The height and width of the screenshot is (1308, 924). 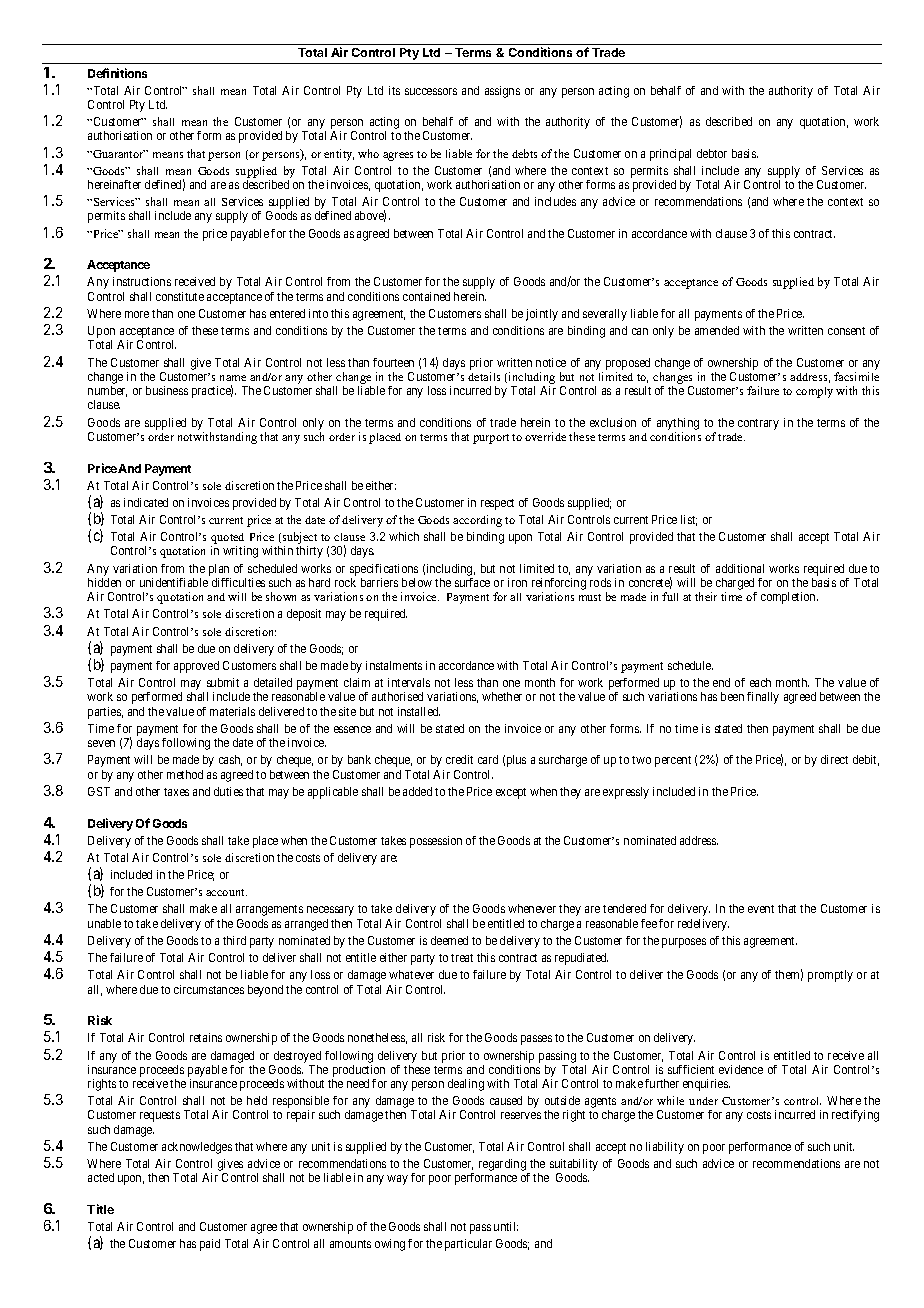 I want to click on debtor, so click(x=712, y=153).
